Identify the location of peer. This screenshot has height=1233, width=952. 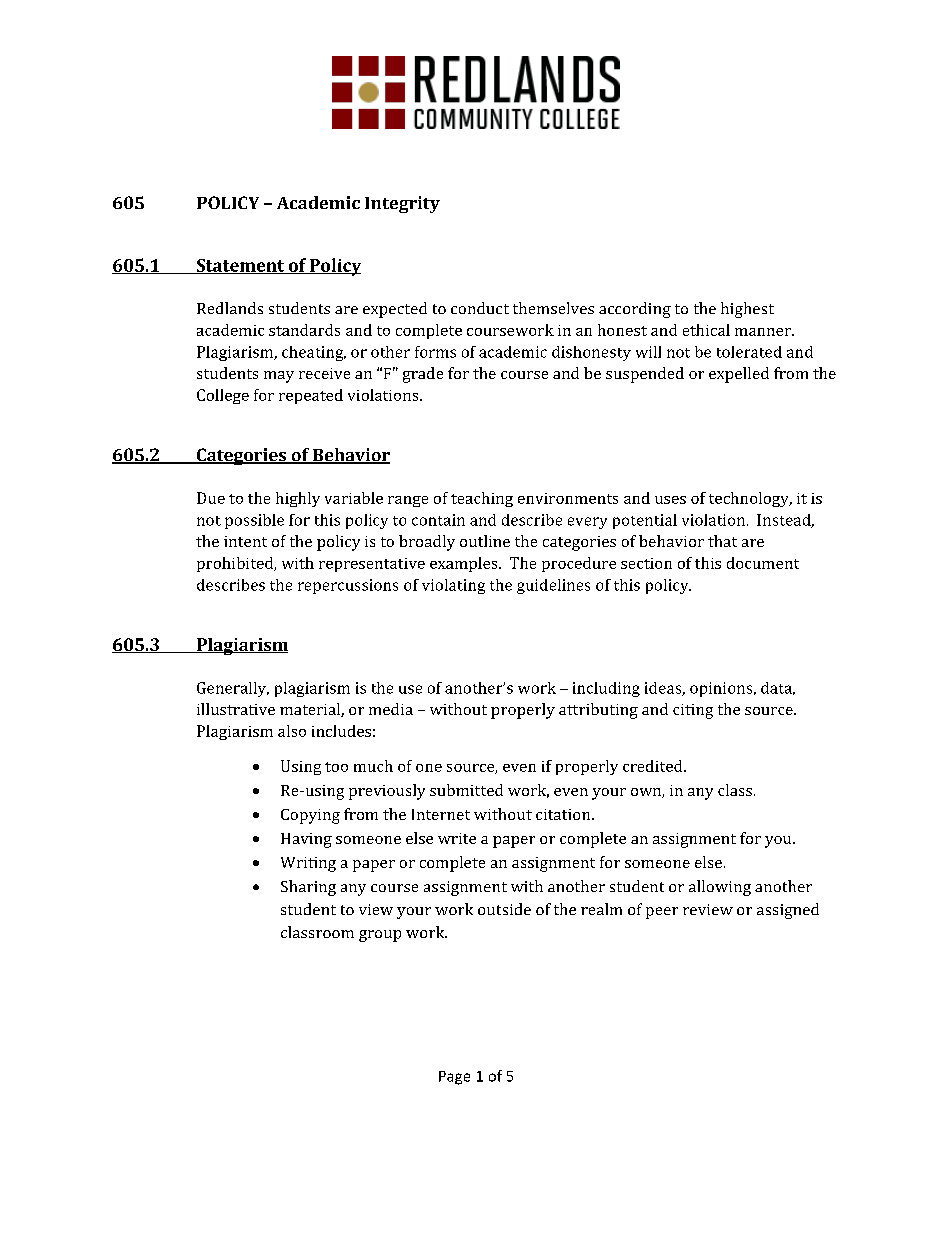
(662, 913).
